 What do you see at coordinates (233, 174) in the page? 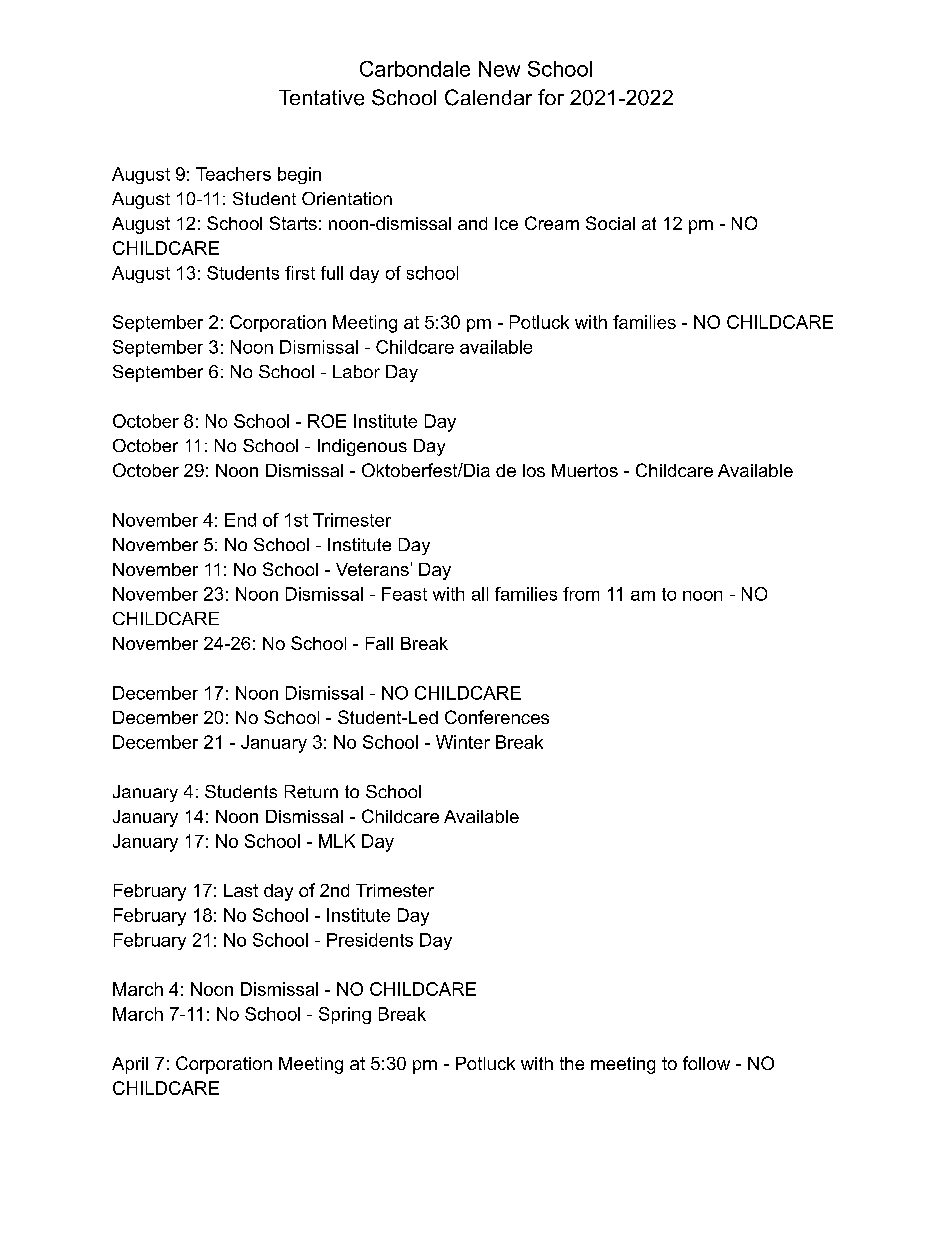
I see `Teachers` at bounding box center [233, 174].
